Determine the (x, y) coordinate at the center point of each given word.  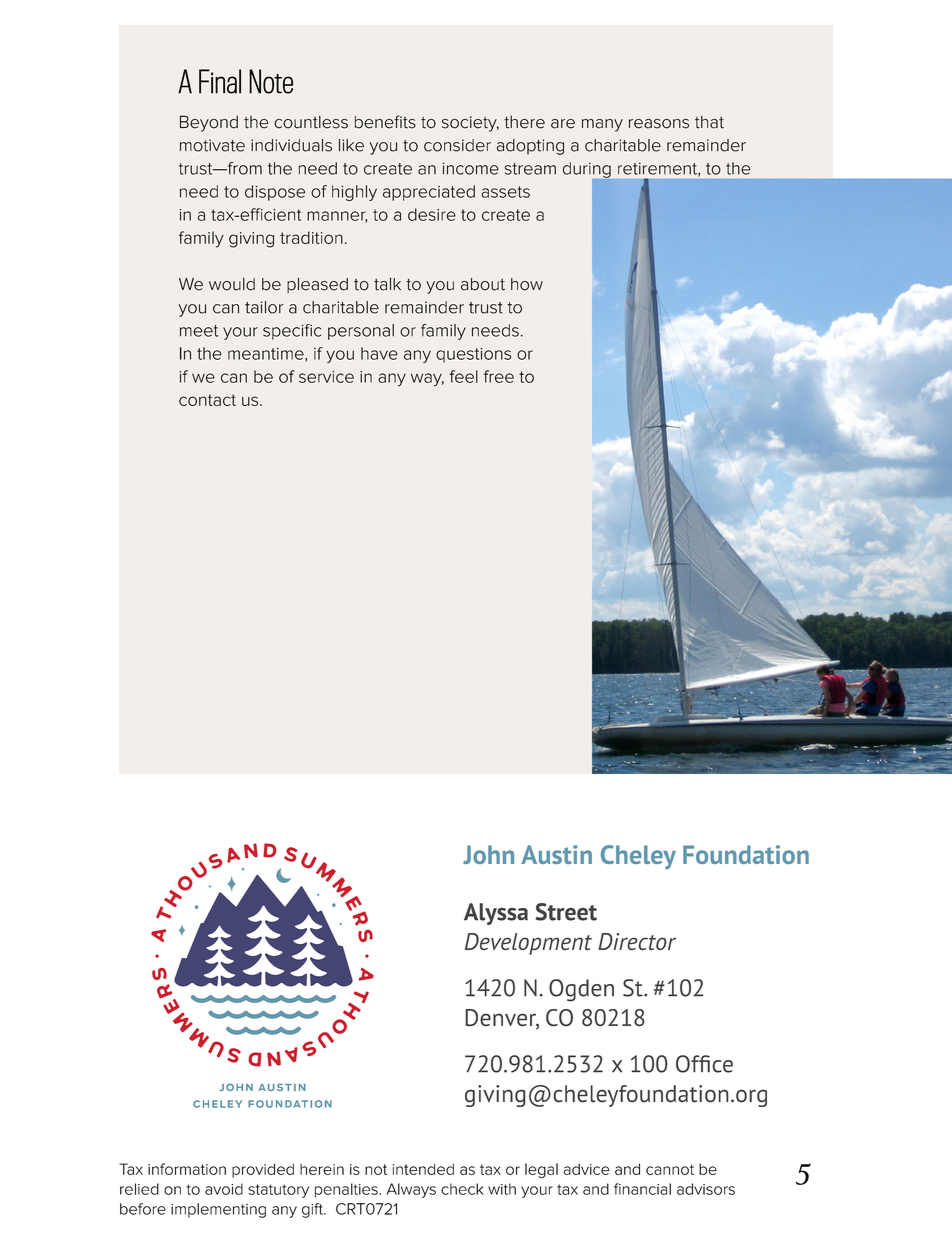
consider (457, 145)
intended (423, 1169)
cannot (670, 1169)
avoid (224, 1189)
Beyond (209, 123)
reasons (659, 124)
